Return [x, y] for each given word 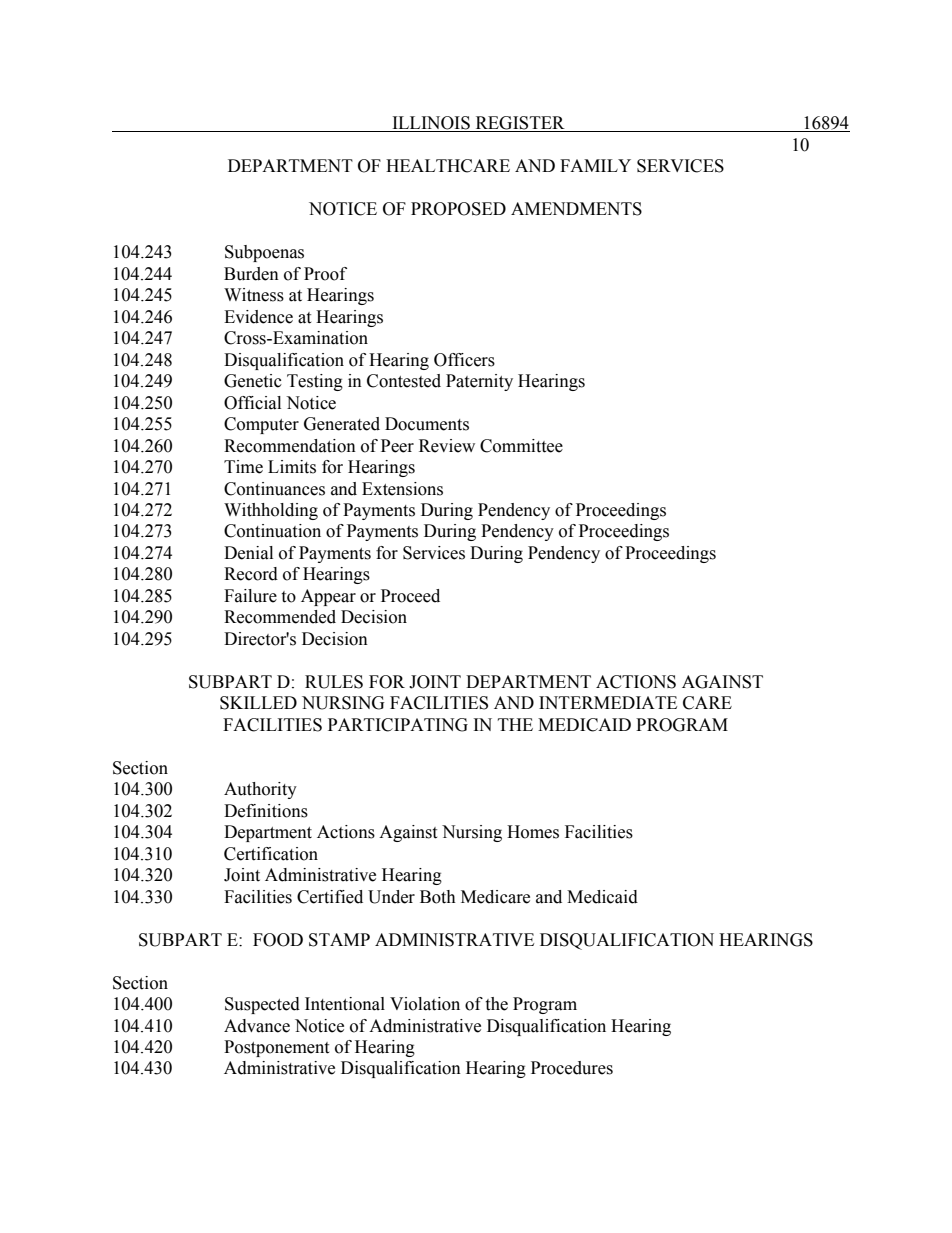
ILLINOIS [431, 124]
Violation [425, 1004]
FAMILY [595, 165]
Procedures [572, 1068]
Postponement [276, 1048]
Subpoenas [264, 253]
